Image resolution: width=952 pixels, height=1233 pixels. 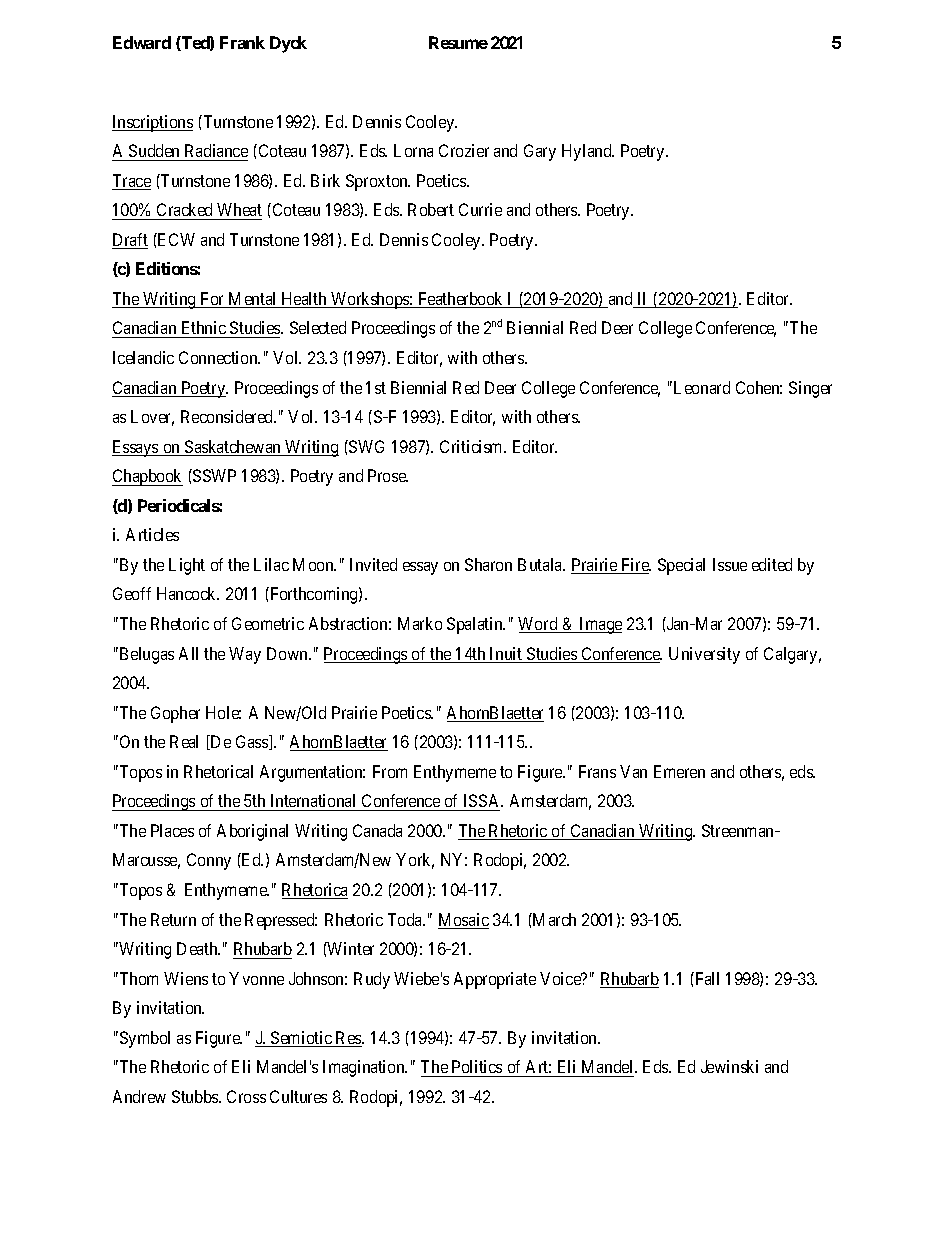 I want to click on Hyland, so click(x=588, y=152).
